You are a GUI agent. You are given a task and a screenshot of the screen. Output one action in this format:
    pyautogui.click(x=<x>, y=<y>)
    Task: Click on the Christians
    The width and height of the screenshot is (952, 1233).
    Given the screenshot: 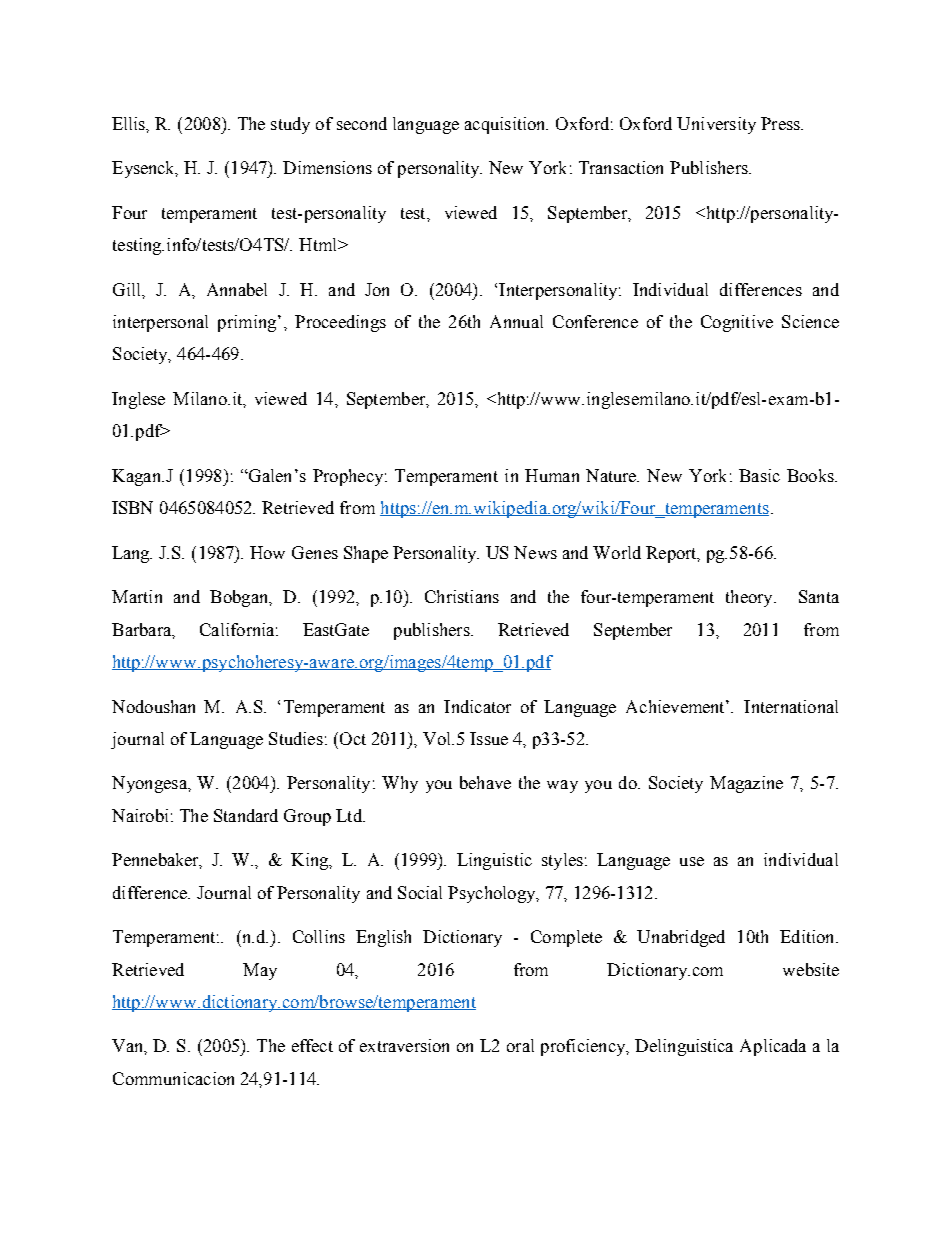 What is the action you would take?
    pyautogui.click(x=462, y=596)
